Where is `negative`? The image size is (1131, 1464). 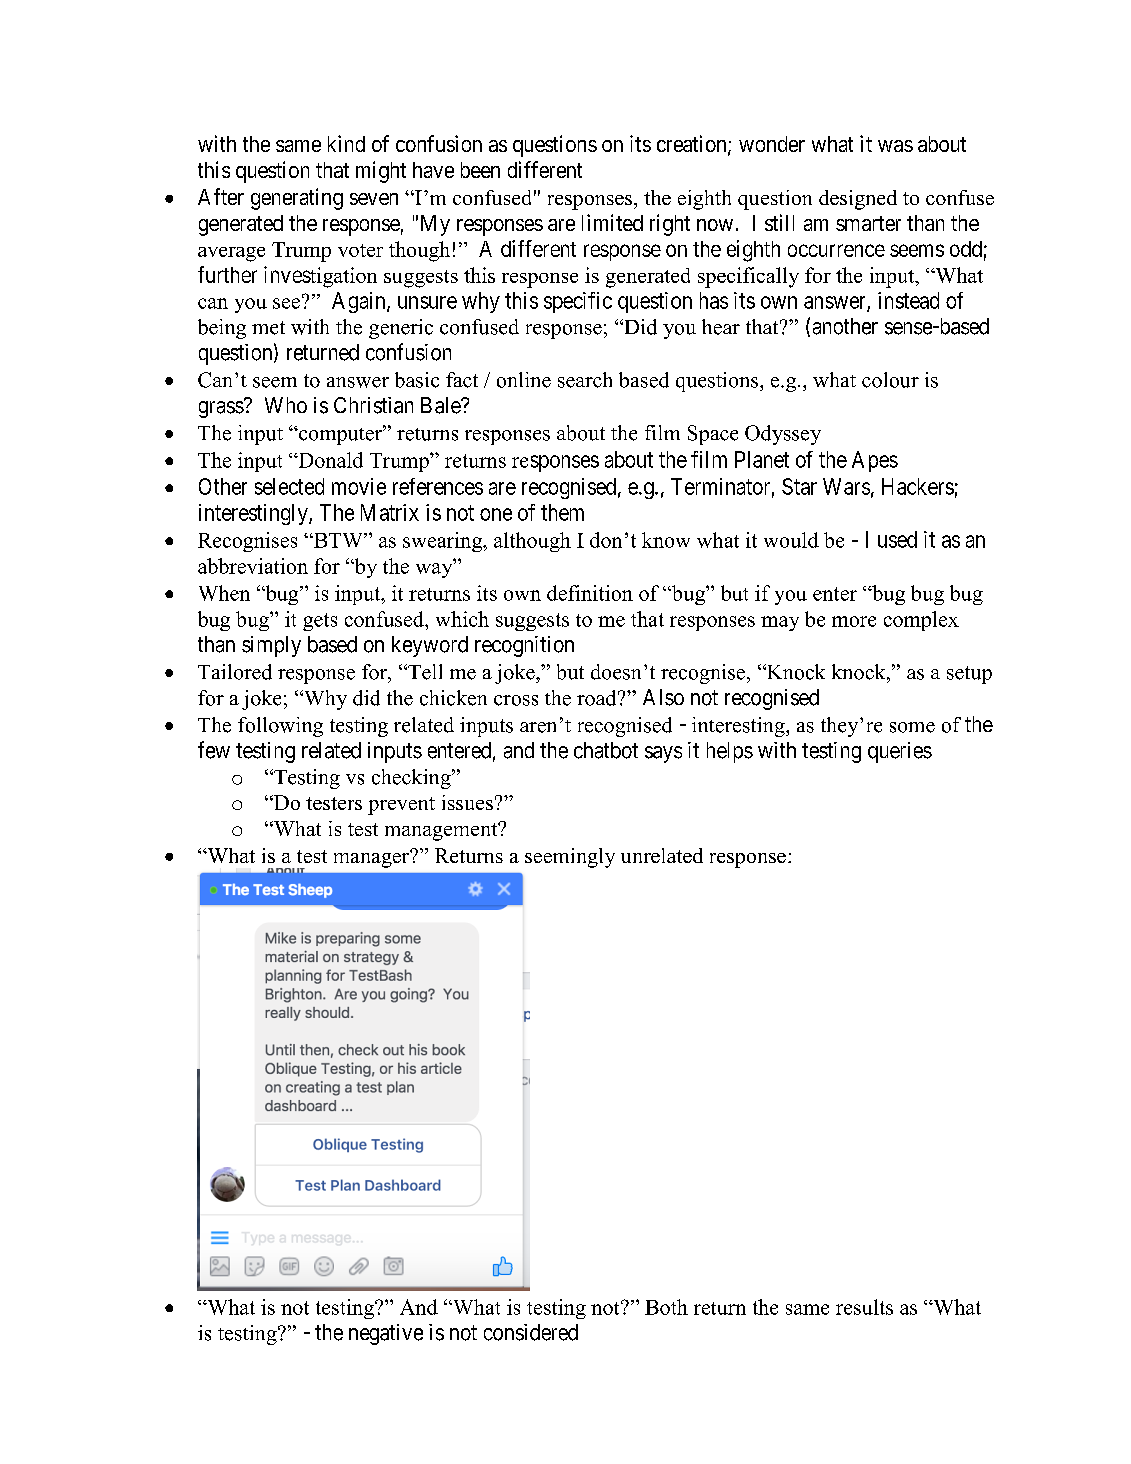
negative is located at coordinates (386, 1334).
